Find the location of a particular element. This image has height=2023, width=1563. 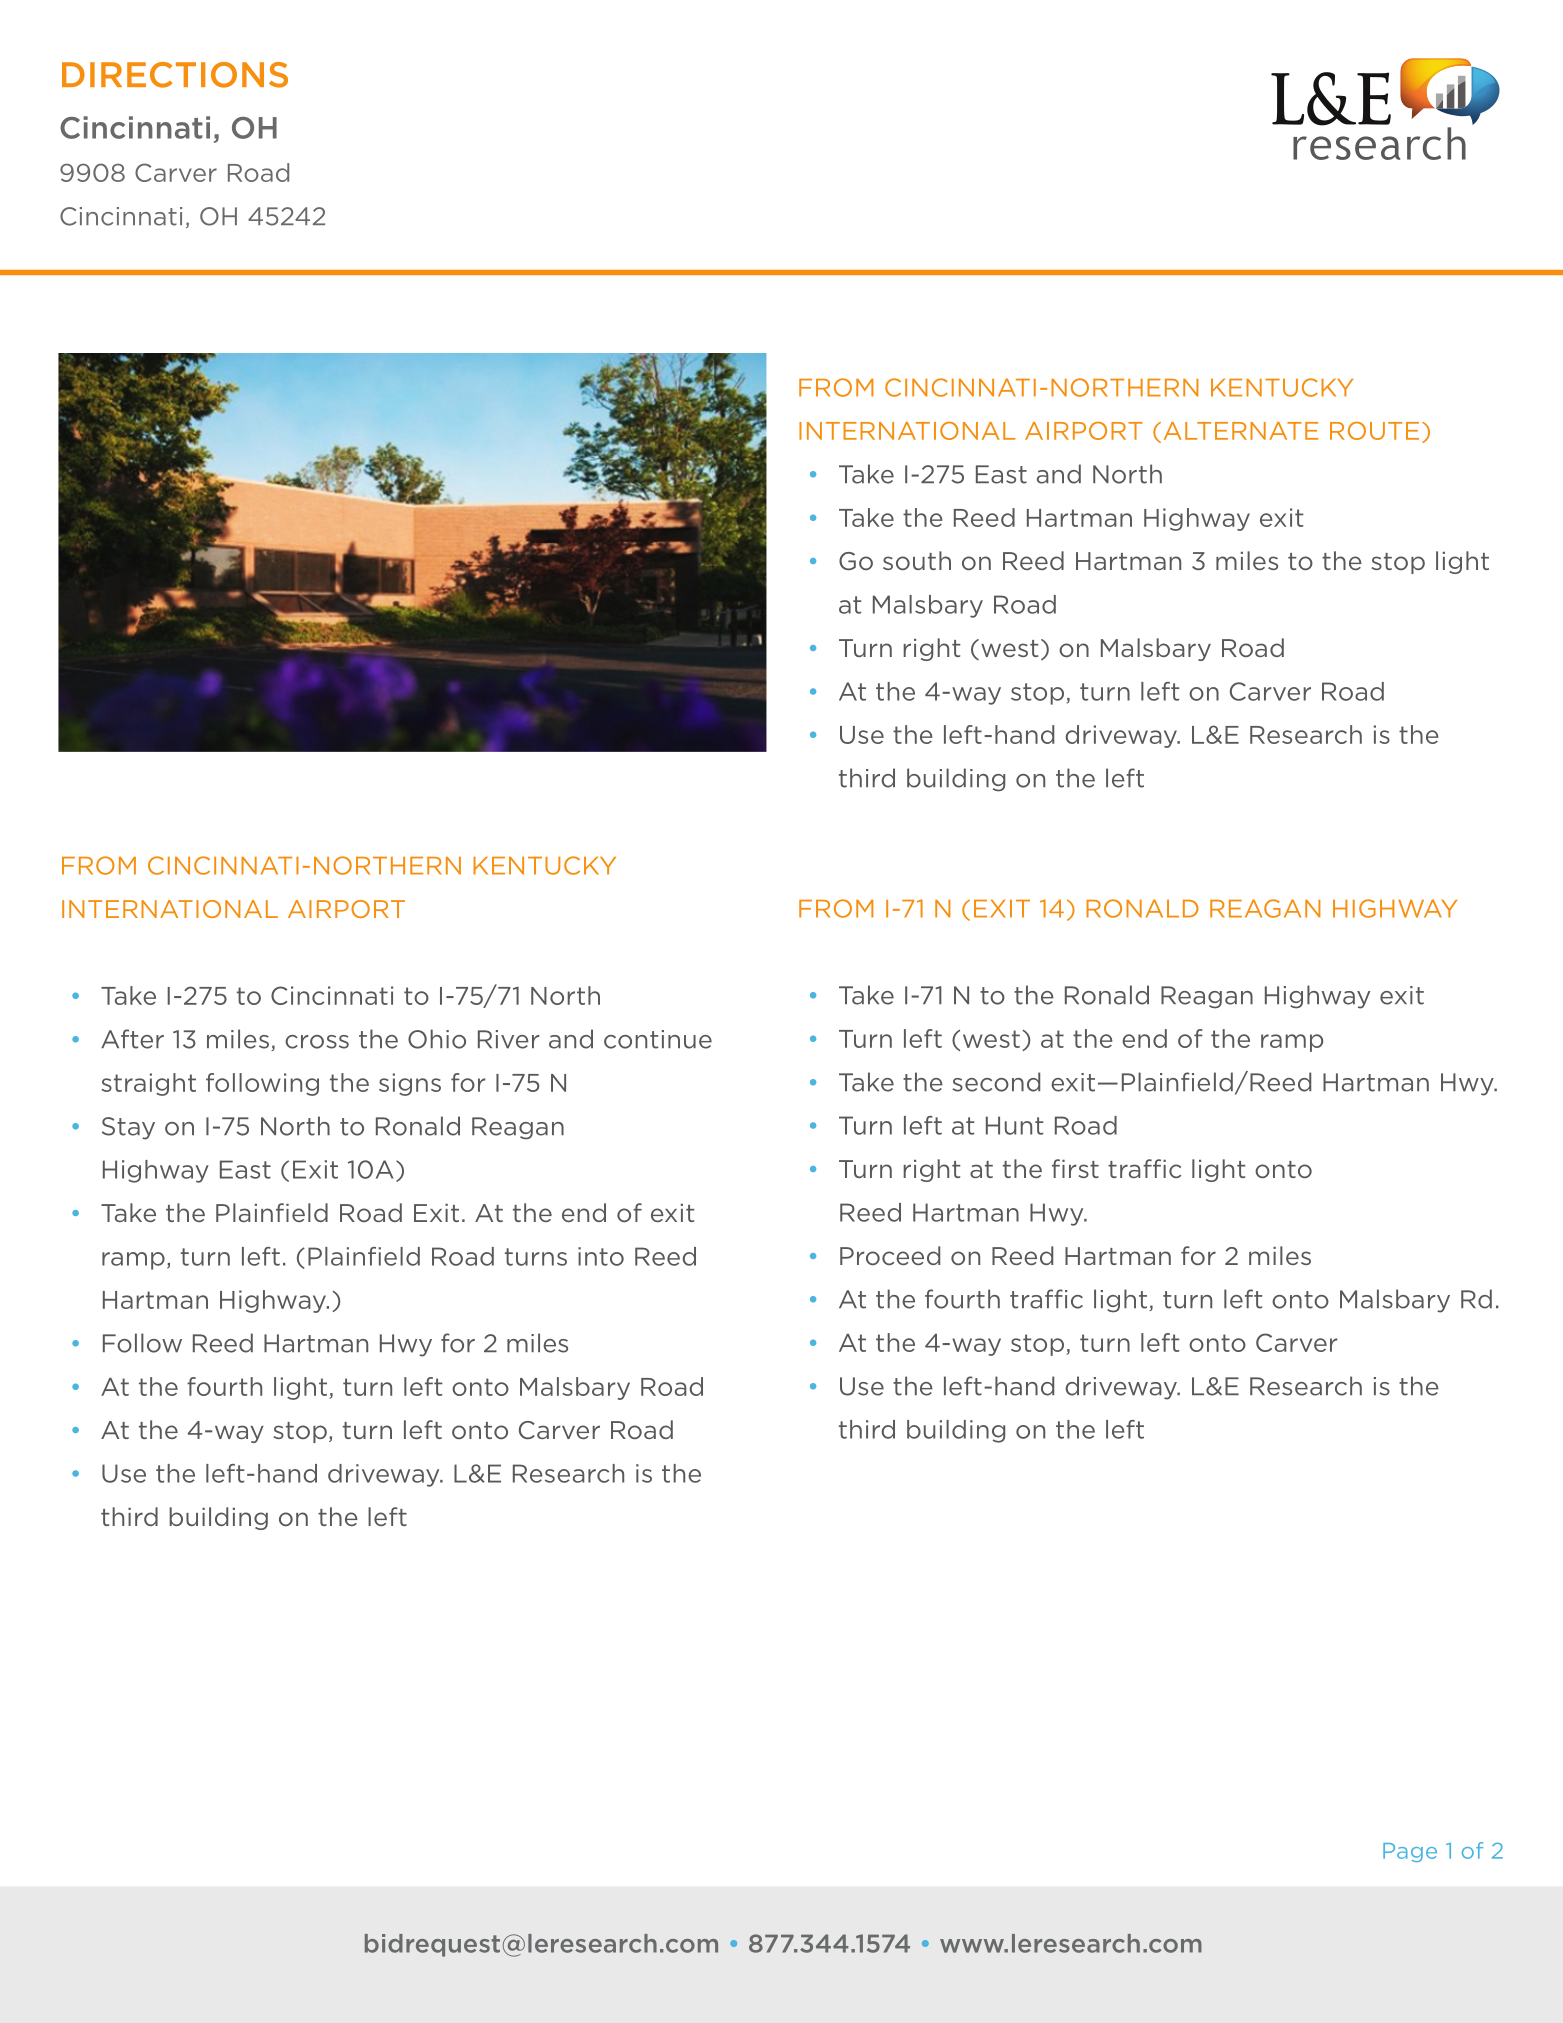

into is located at coordinates (601, 1256).
